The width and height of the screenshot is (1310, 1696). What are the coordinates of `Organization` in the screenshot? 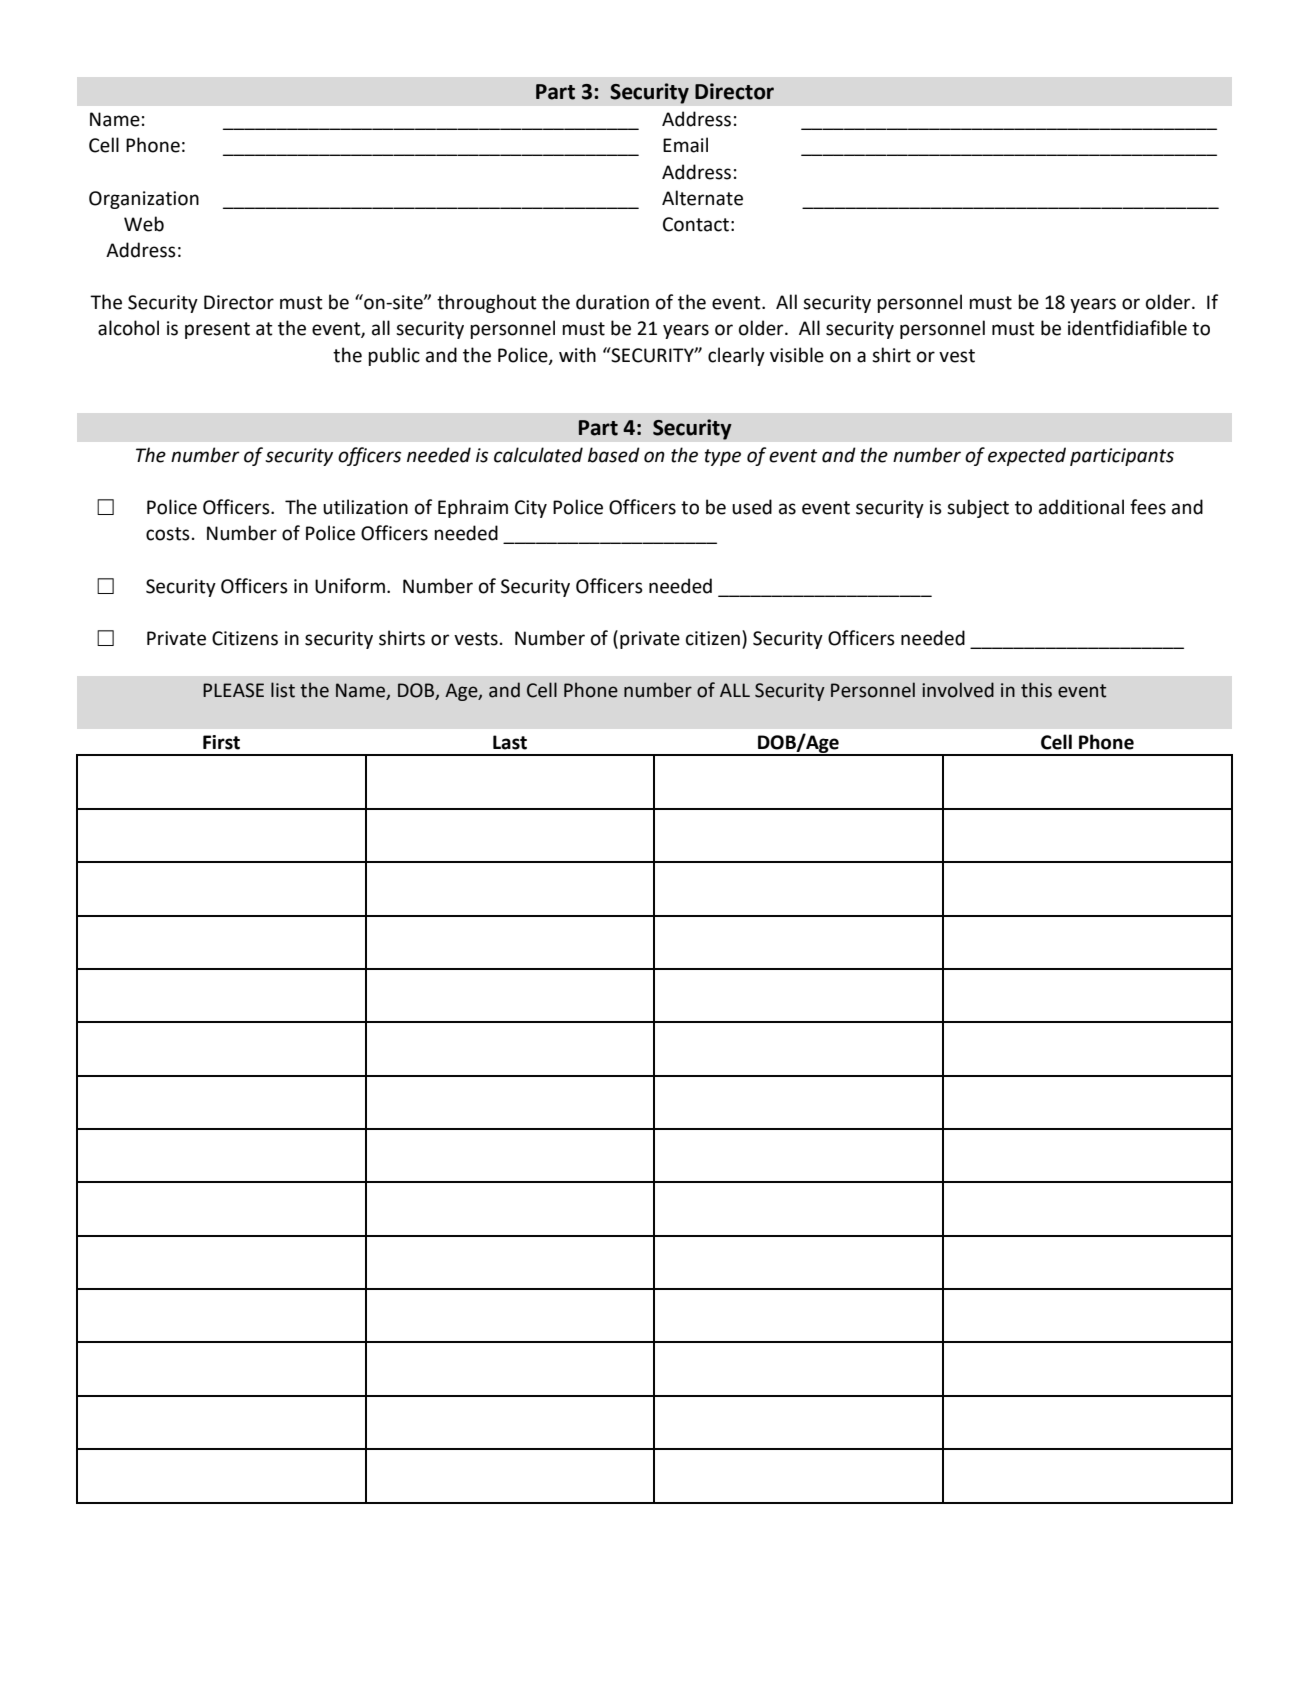 It's located at (144, 200).
